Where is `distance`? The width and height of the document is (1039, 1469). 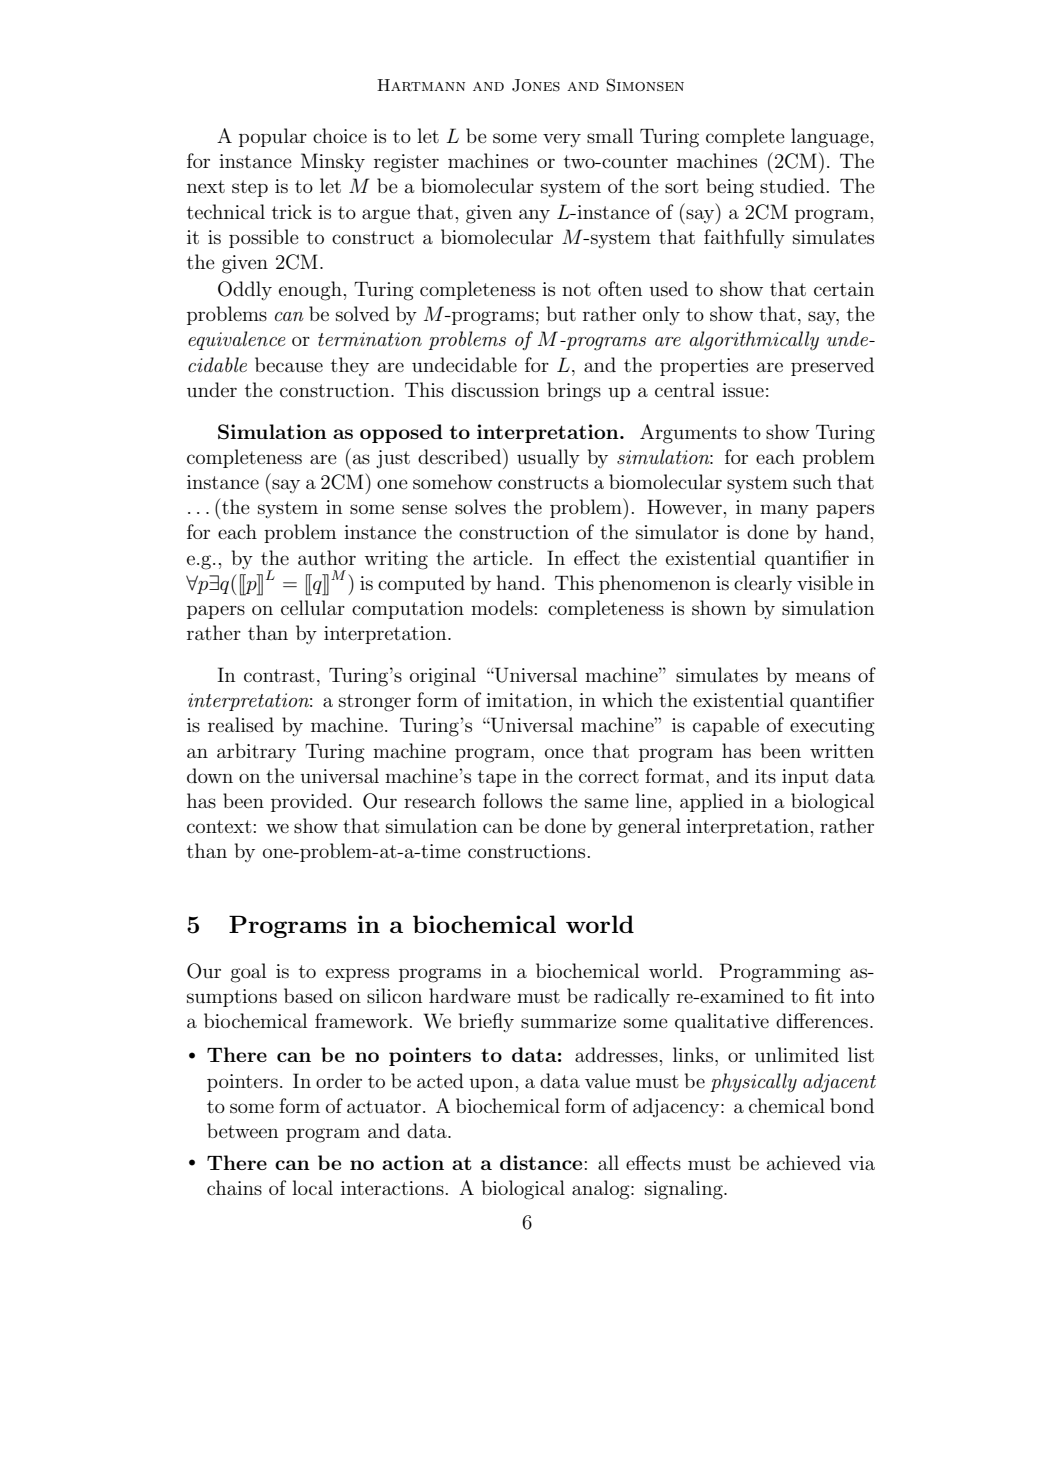 distance is located at coordinates (541, 1162).
